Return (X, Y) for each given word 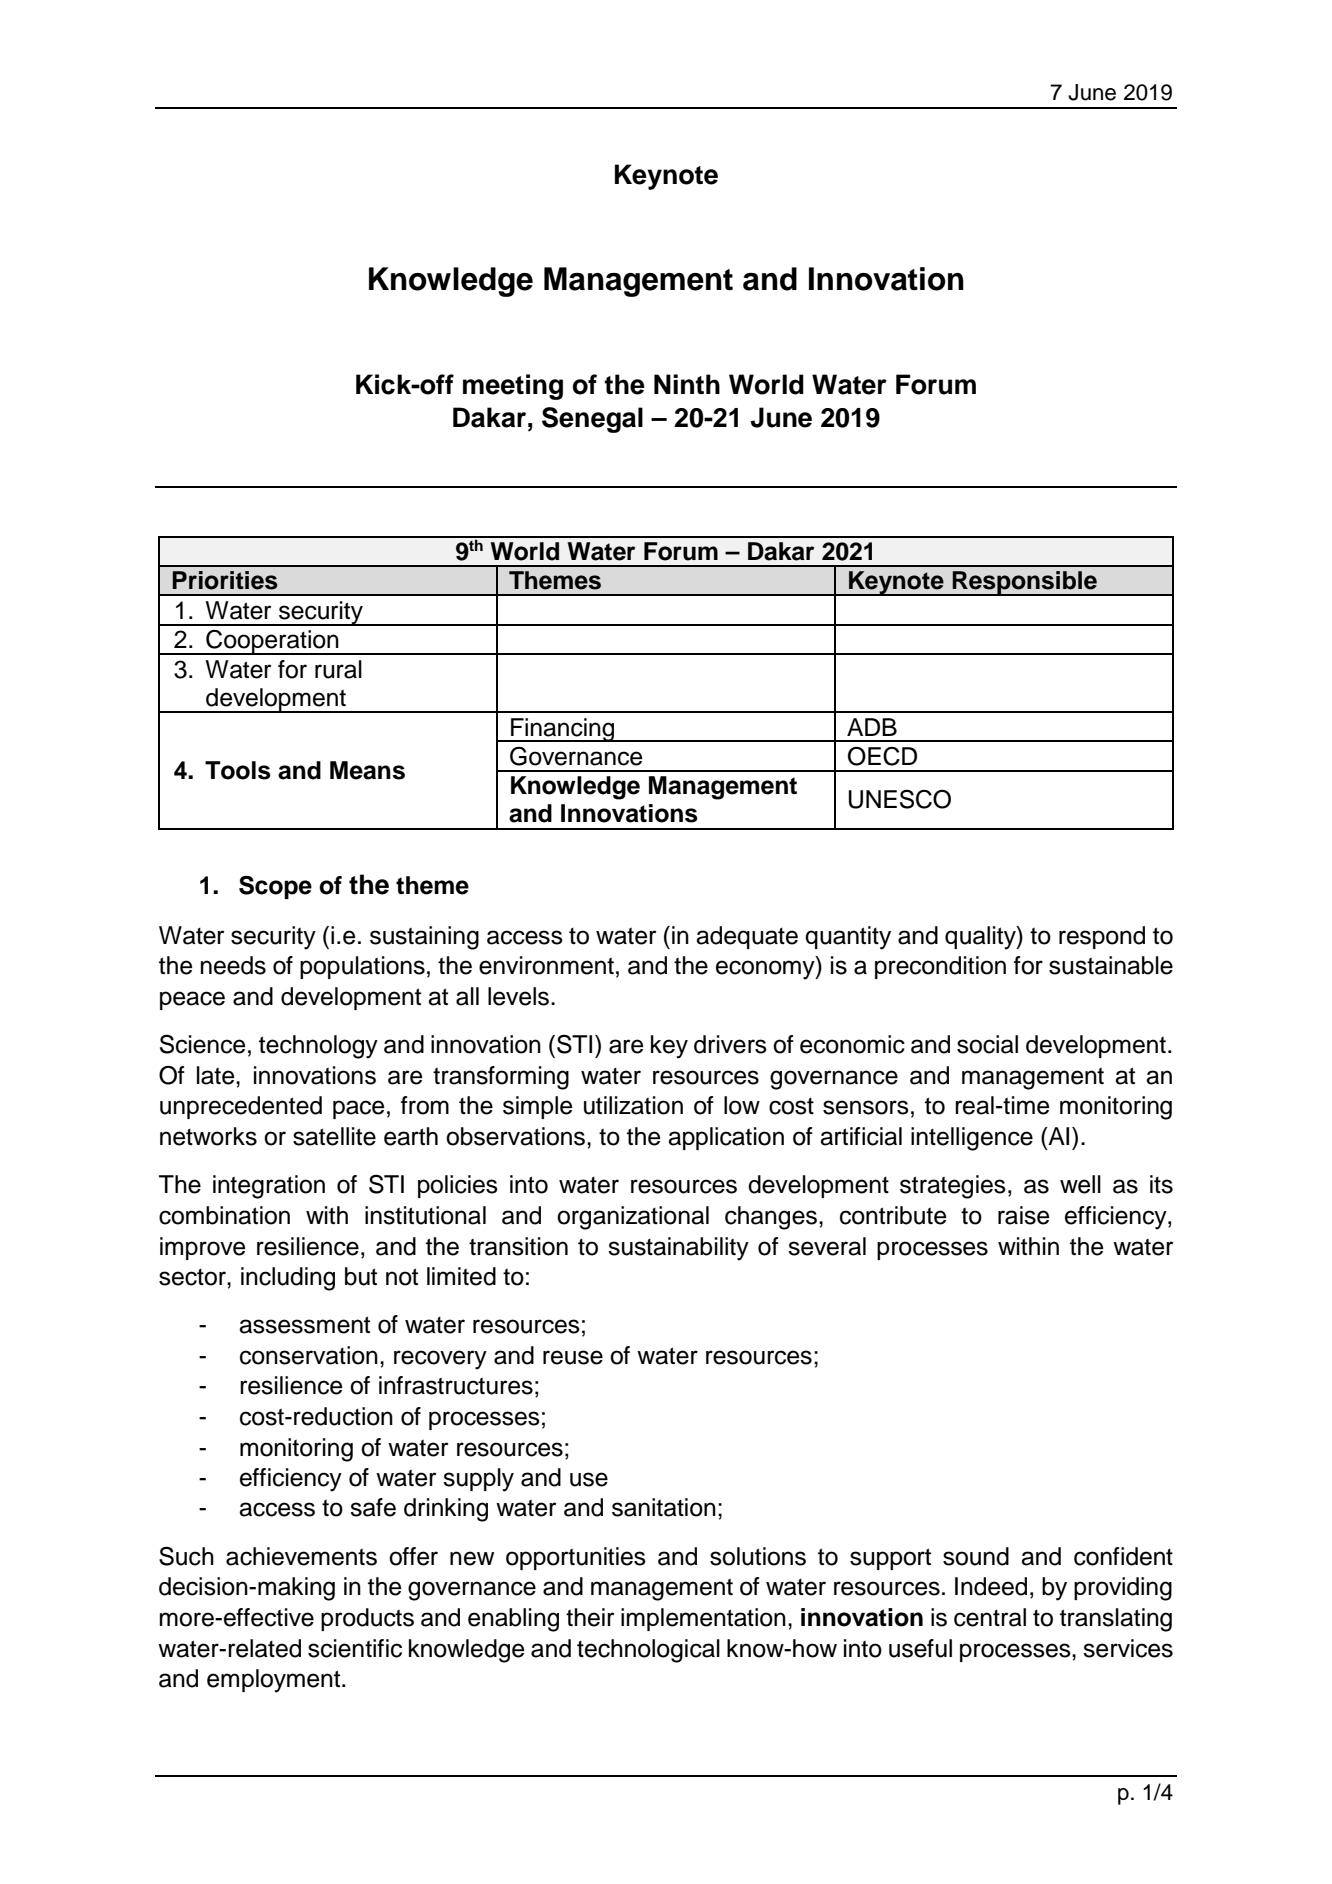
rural (338, 669)
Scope (275, 887)
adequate (747, 937)
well (1080, 1184)
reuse (573, 1357)
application (726, 1138)
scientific (355, 1648)
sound (976, 1556)
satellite (334, 1136)
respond (1102, 937)
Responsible (1024, 583)
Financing (563, 730)
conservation (309, 1355)
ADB (872, 727)
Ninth (687, 384)
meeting (513, 387)
